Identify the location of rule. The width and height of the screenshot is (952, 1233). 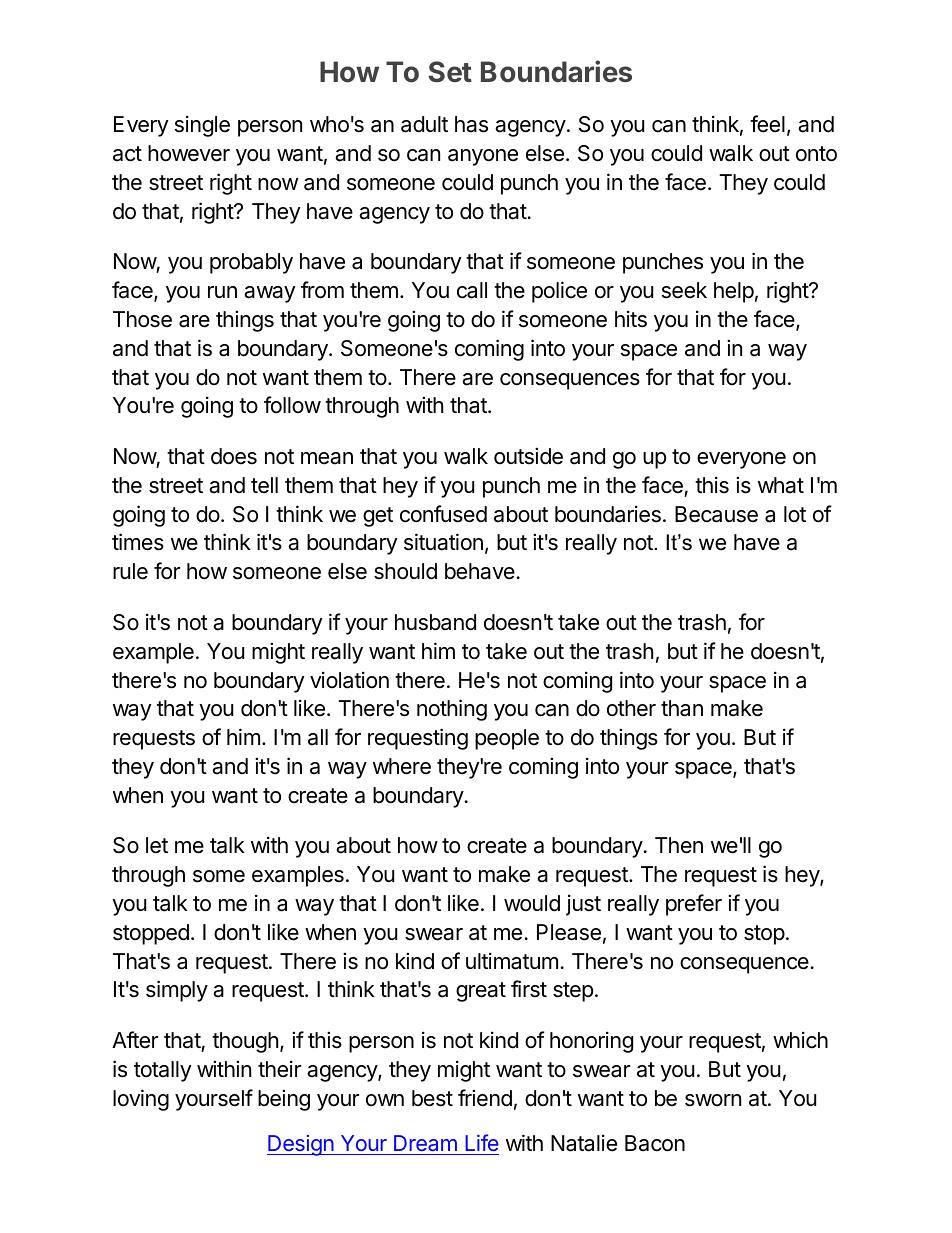
(130, 571).
